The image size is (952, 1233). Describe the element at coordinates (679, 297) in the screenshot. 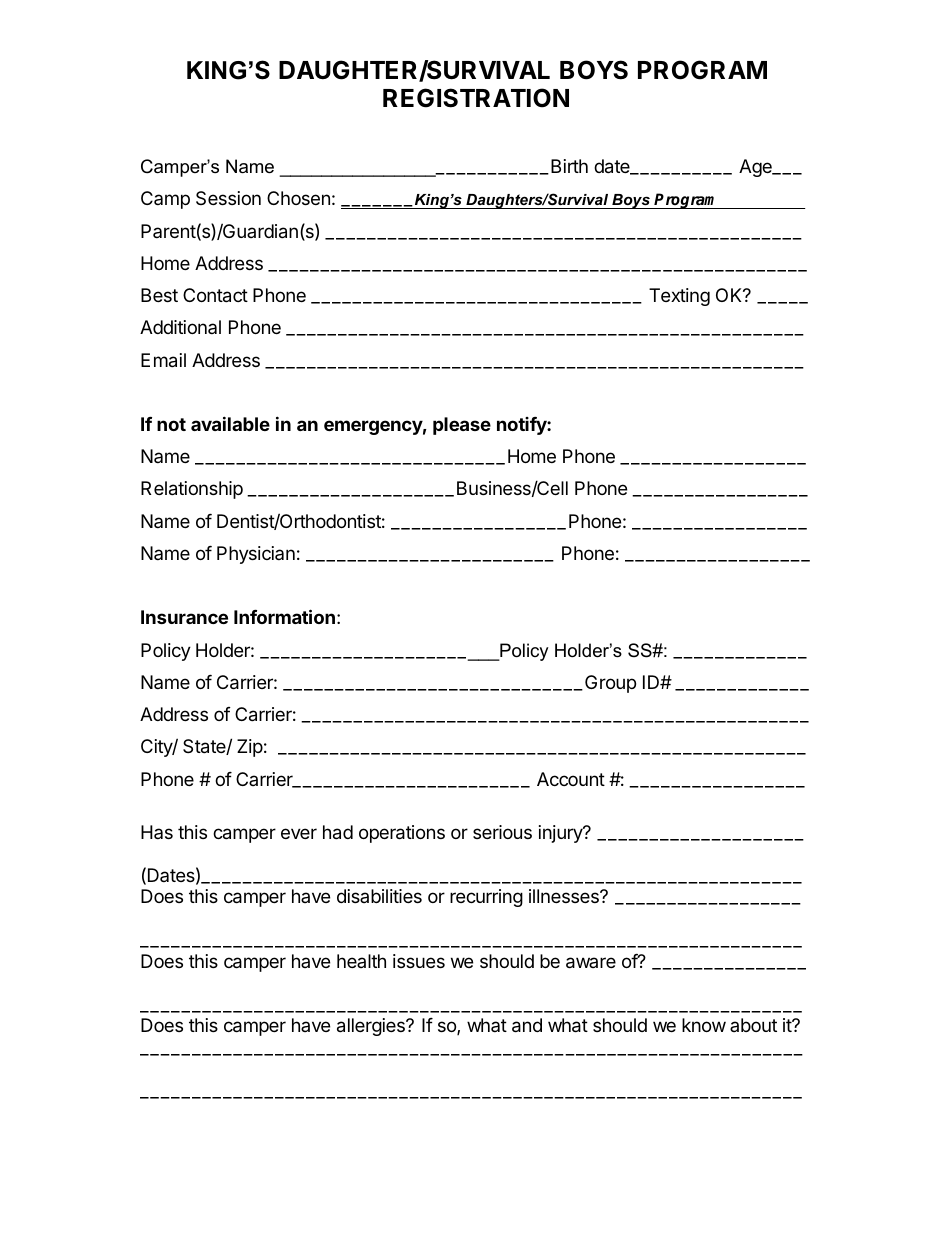

I see `Texting` at that location.
